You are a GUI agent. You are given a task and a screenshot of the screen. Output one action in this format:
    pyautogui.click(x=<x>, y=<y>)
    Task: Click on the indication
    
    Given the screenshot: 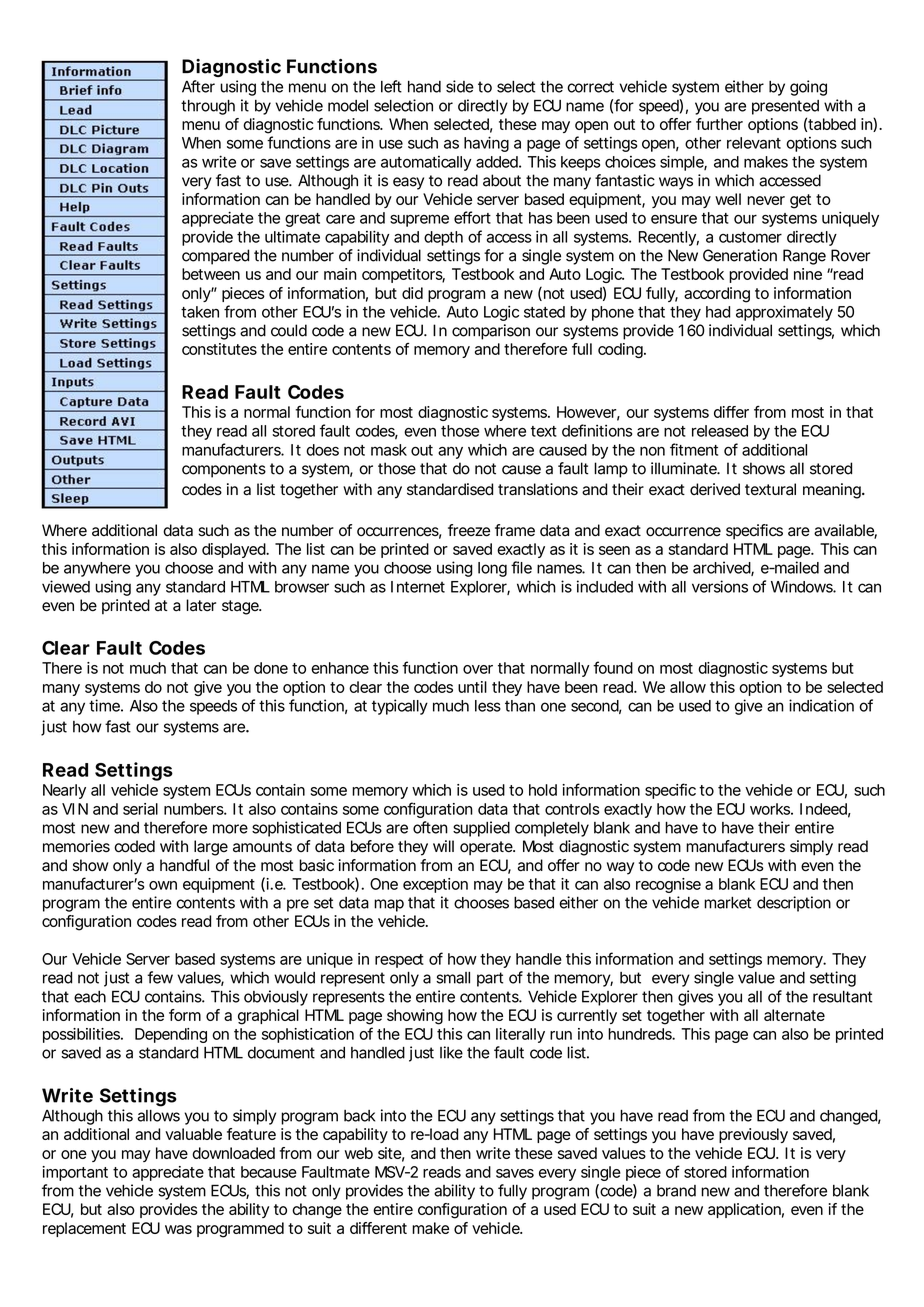 What is the action you would take?
    pyautogui.click(x=821, y=705)
